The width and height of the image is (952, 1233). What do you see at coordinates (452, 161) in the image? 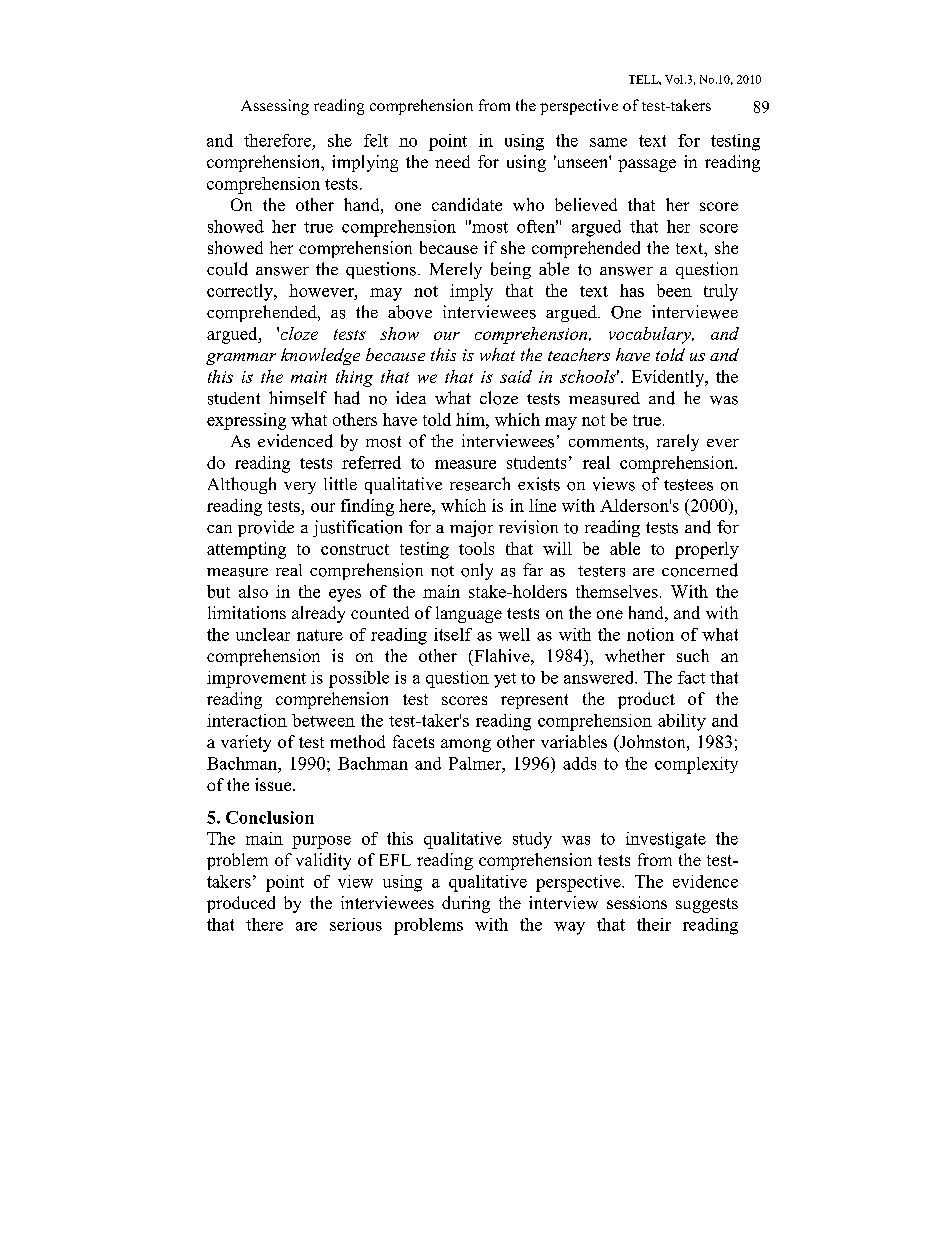
I see `need` at bounding box center [452, 161].
